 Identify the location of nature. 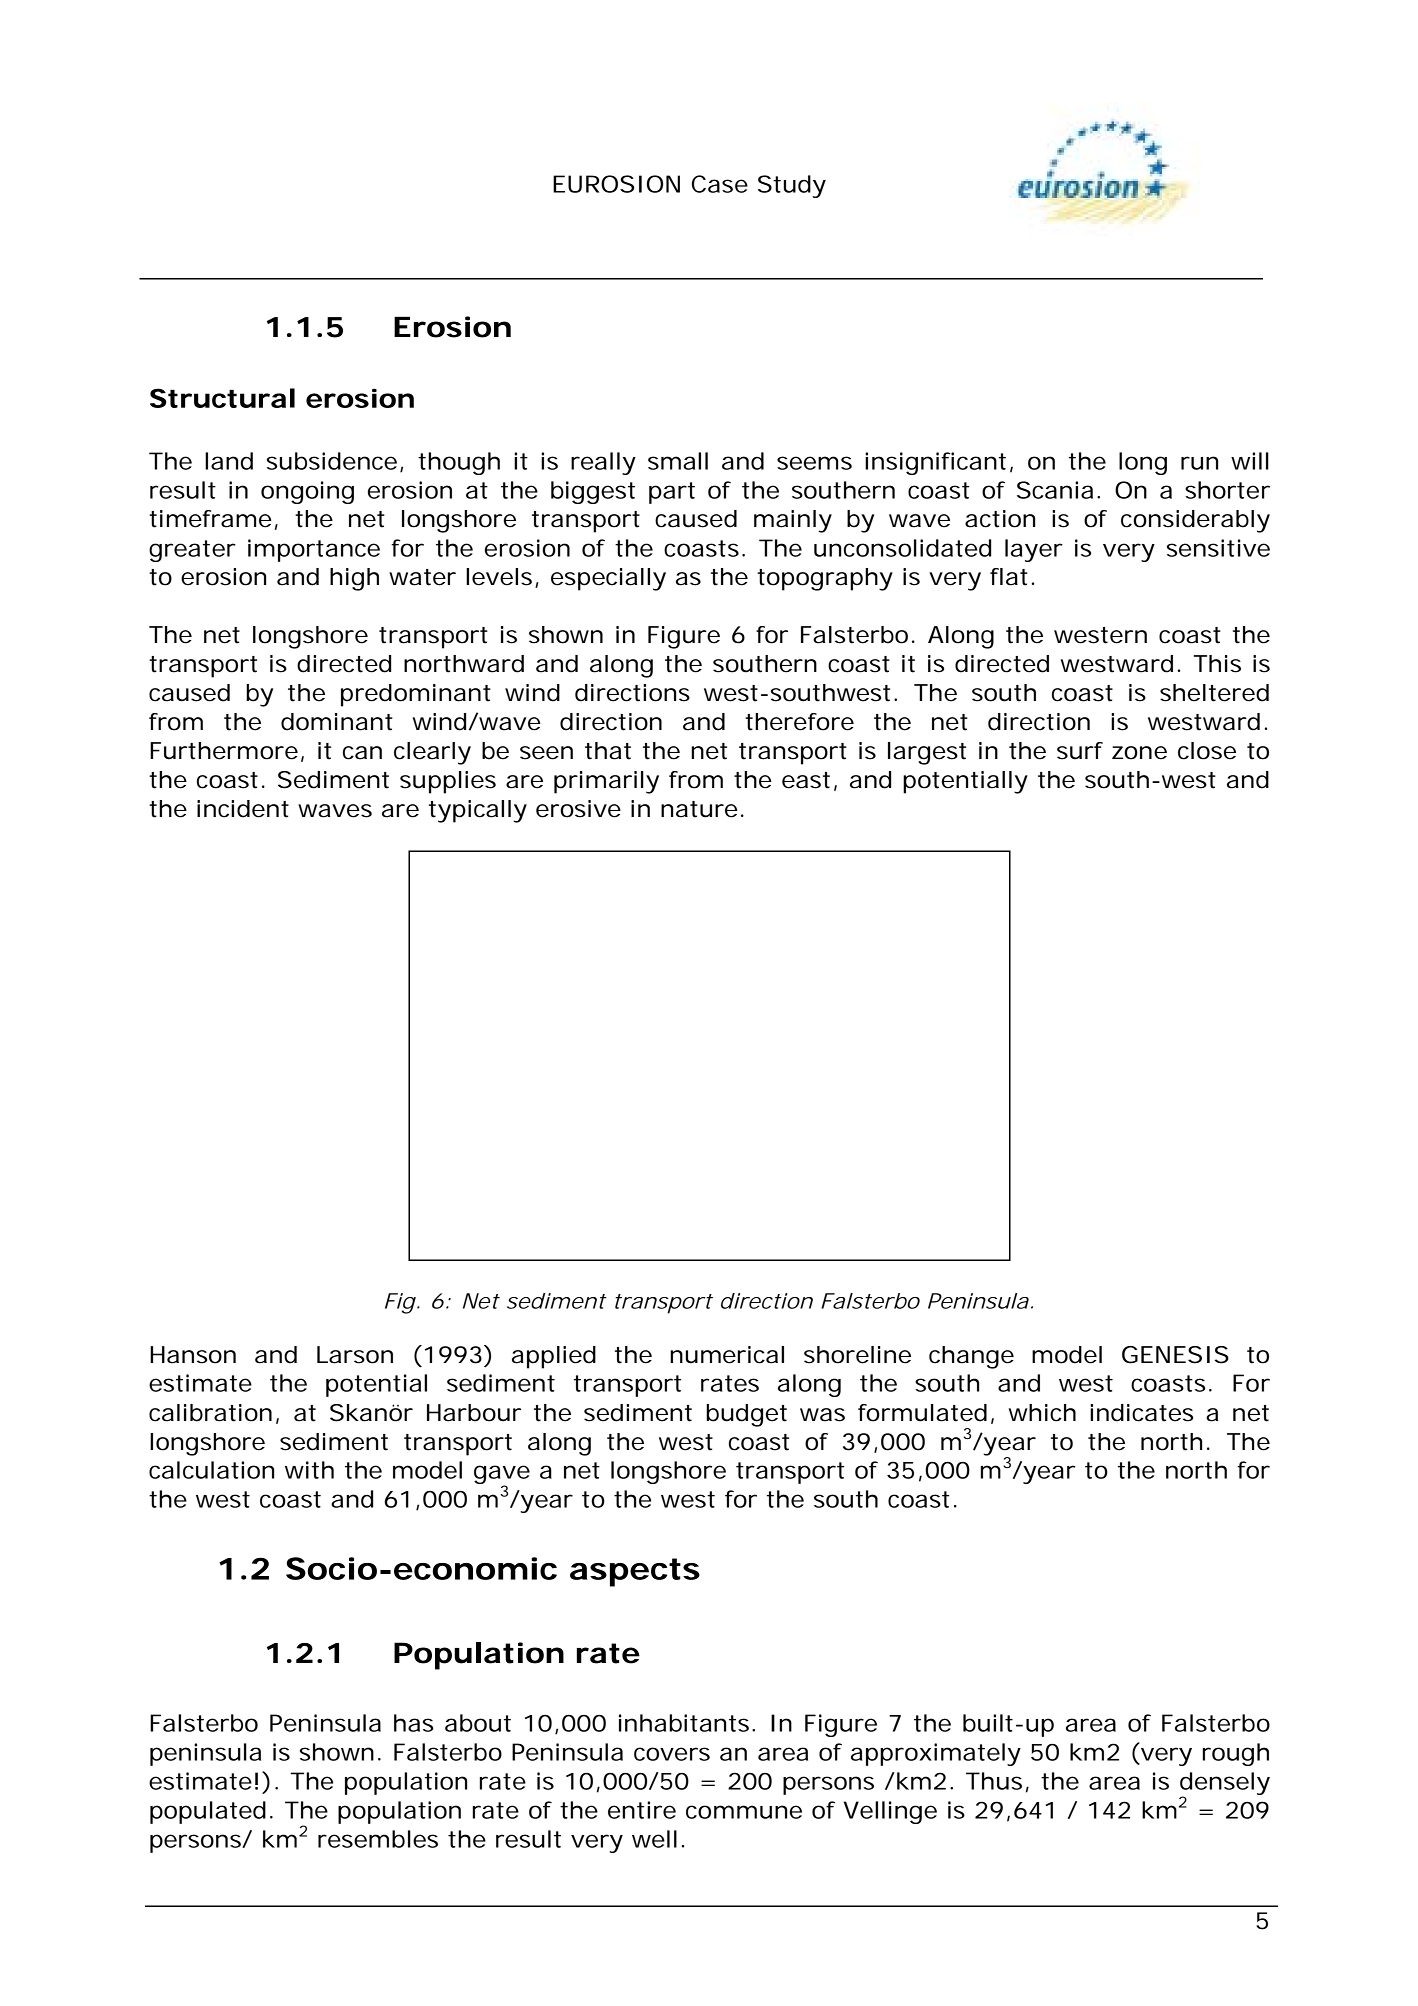
(699, 809).
